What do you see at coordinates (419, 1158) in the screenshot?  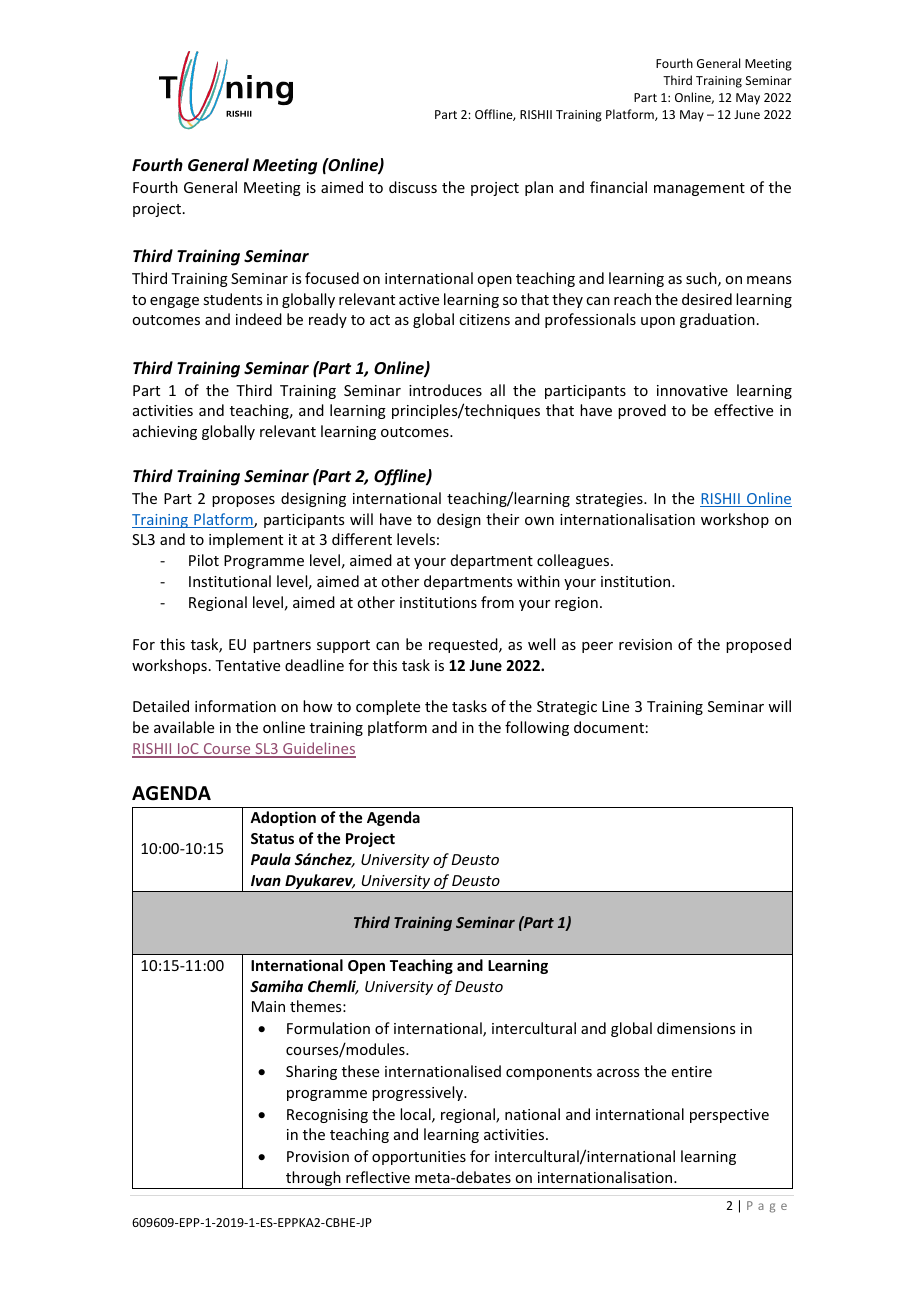 I see `opportunities` at bounding box center [419, 1158].
